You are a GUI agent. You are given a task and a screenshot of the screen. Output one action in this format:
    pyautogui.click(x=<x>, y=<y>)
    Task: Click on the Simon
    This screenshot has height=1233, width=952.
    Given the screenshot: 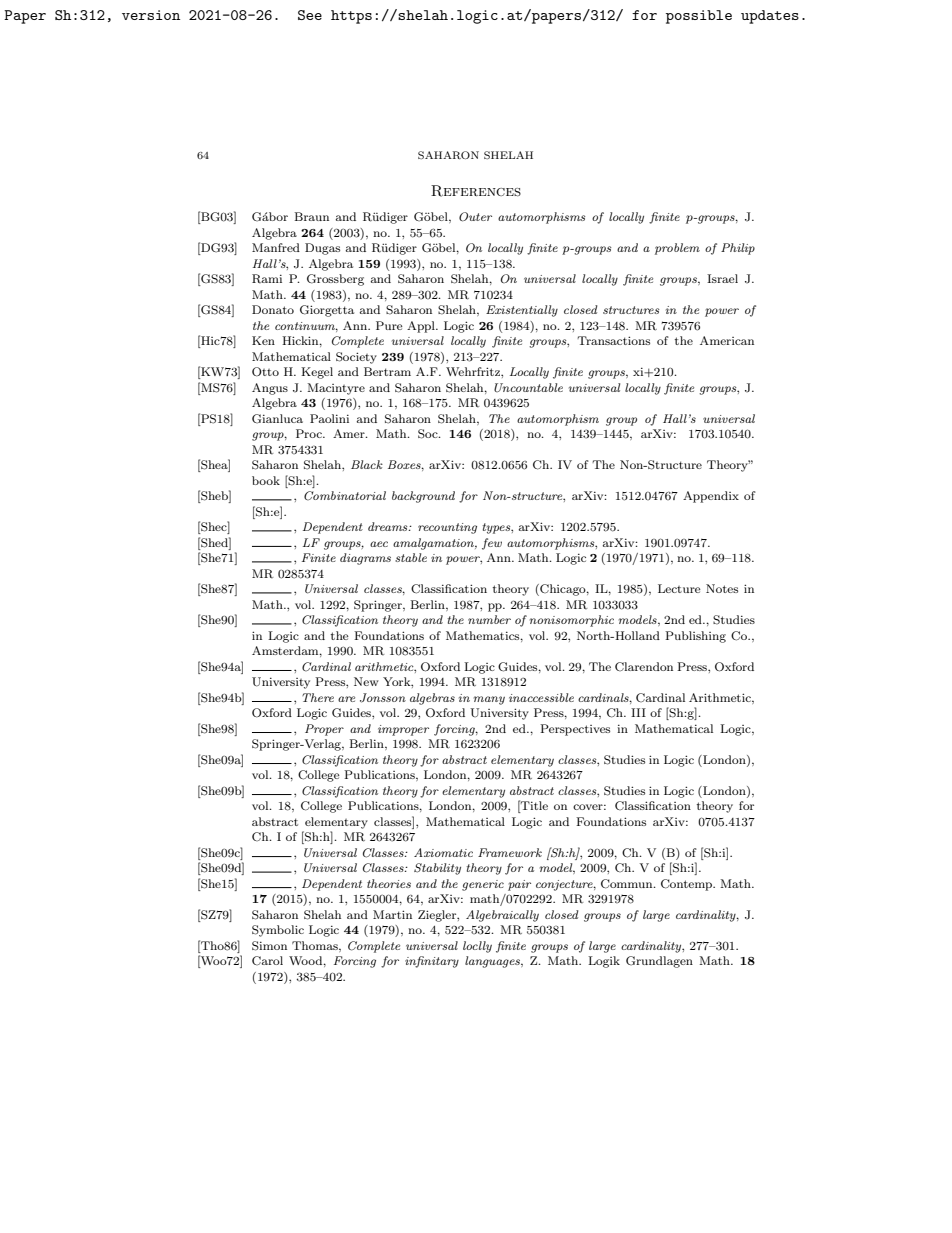 What is the action you would take?
    pyautogui.click(x=269, y=946)
